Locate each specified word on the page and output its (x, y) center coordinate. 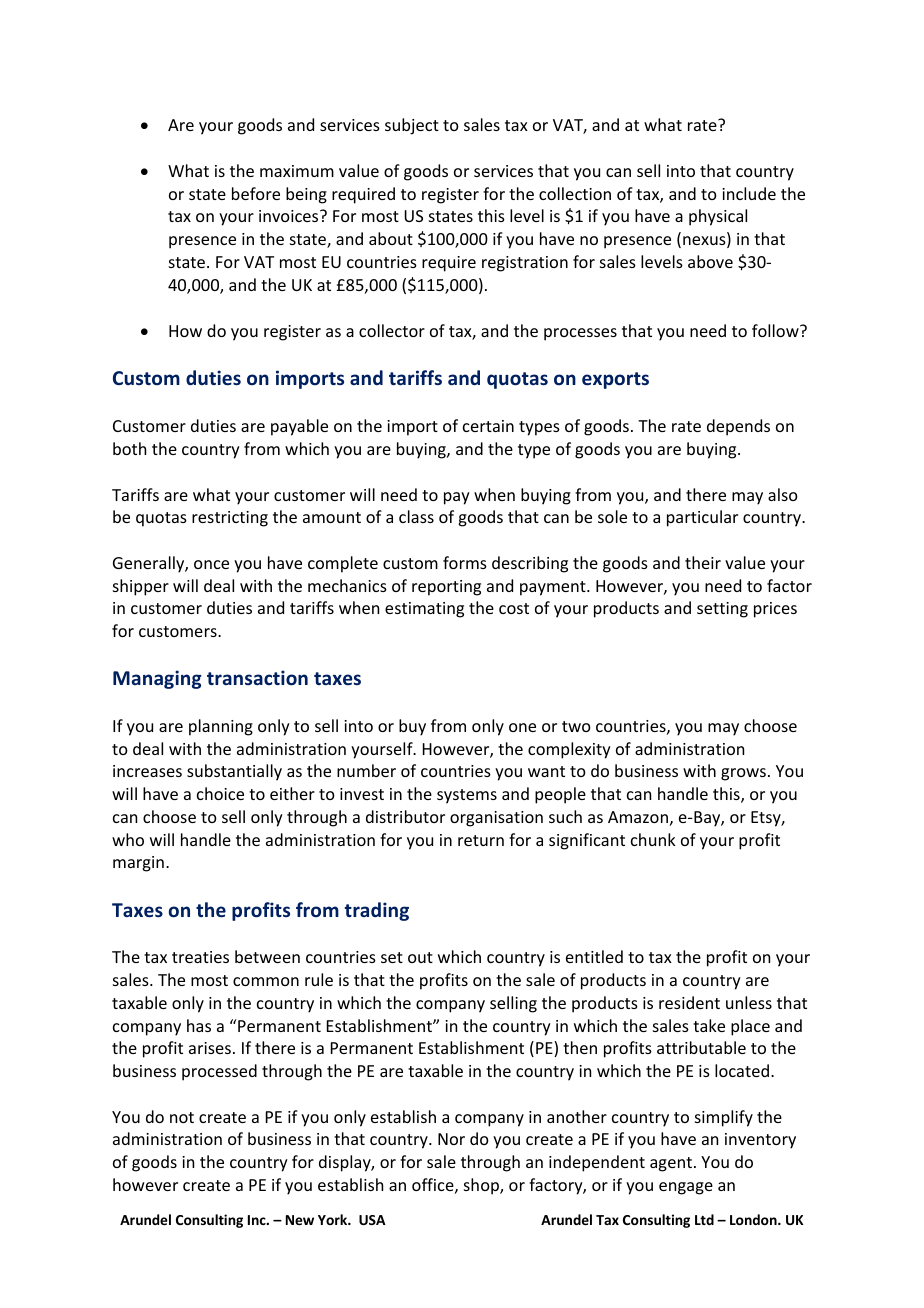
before (256, 193)
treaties (200, 957)
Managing (157, 679)
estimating (424, 610)
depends (738, 427)
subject (412, 126)
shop (482, 1186)
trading (377, 911)
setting (722, 610)
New (300, 1220)
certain (488, 426)
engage (686, 1188)
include (749, 193)
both (129, 448)
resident (689, 1002)
